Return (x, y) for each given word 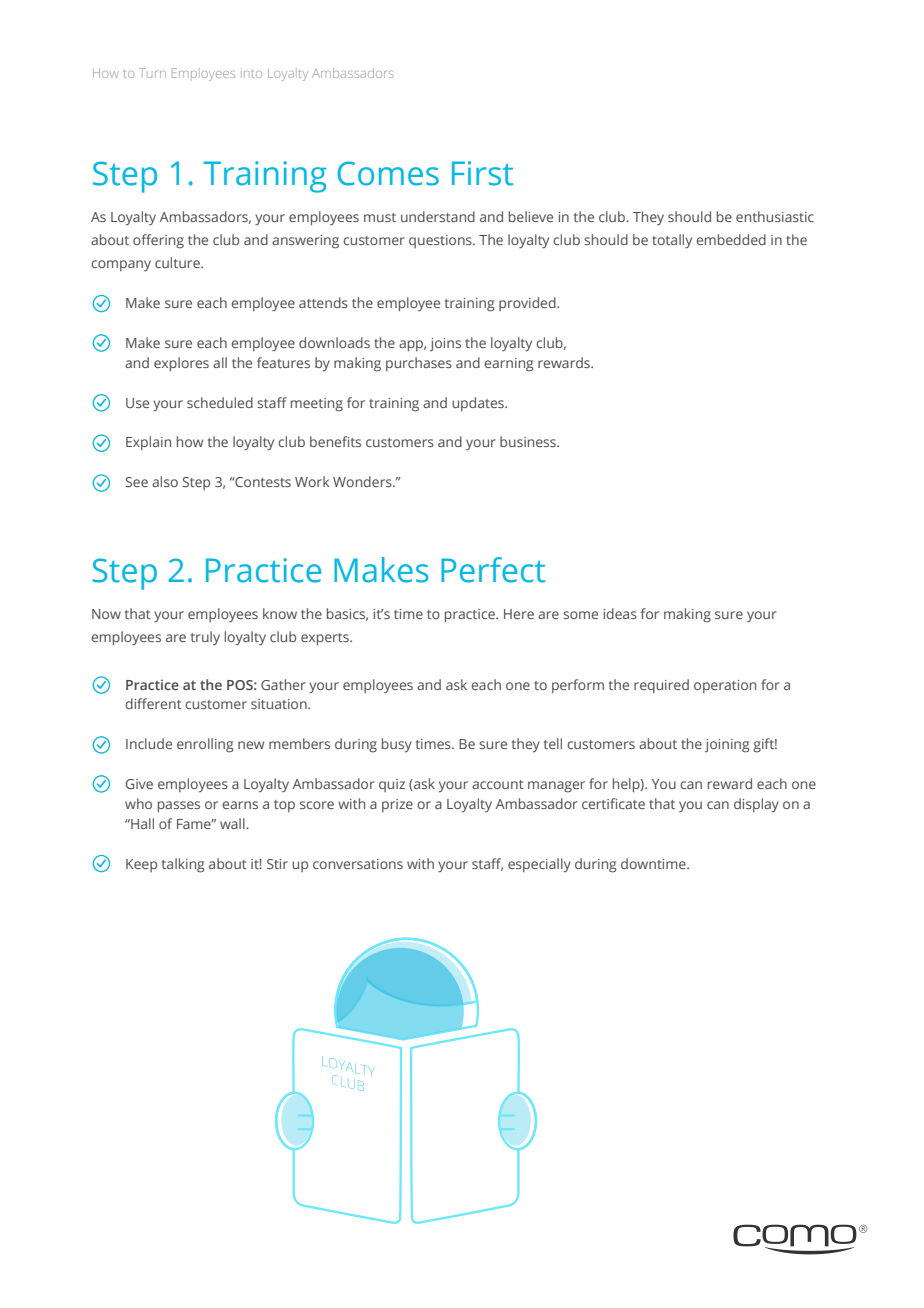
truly (205, 638)
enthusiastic (775, 216)
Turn (152, 73)
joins (445, 344)
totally (672, 241)
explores (181, 364)
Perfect (493, 570)
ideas (620, 613)
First (482, 173)
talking (183, 865)
